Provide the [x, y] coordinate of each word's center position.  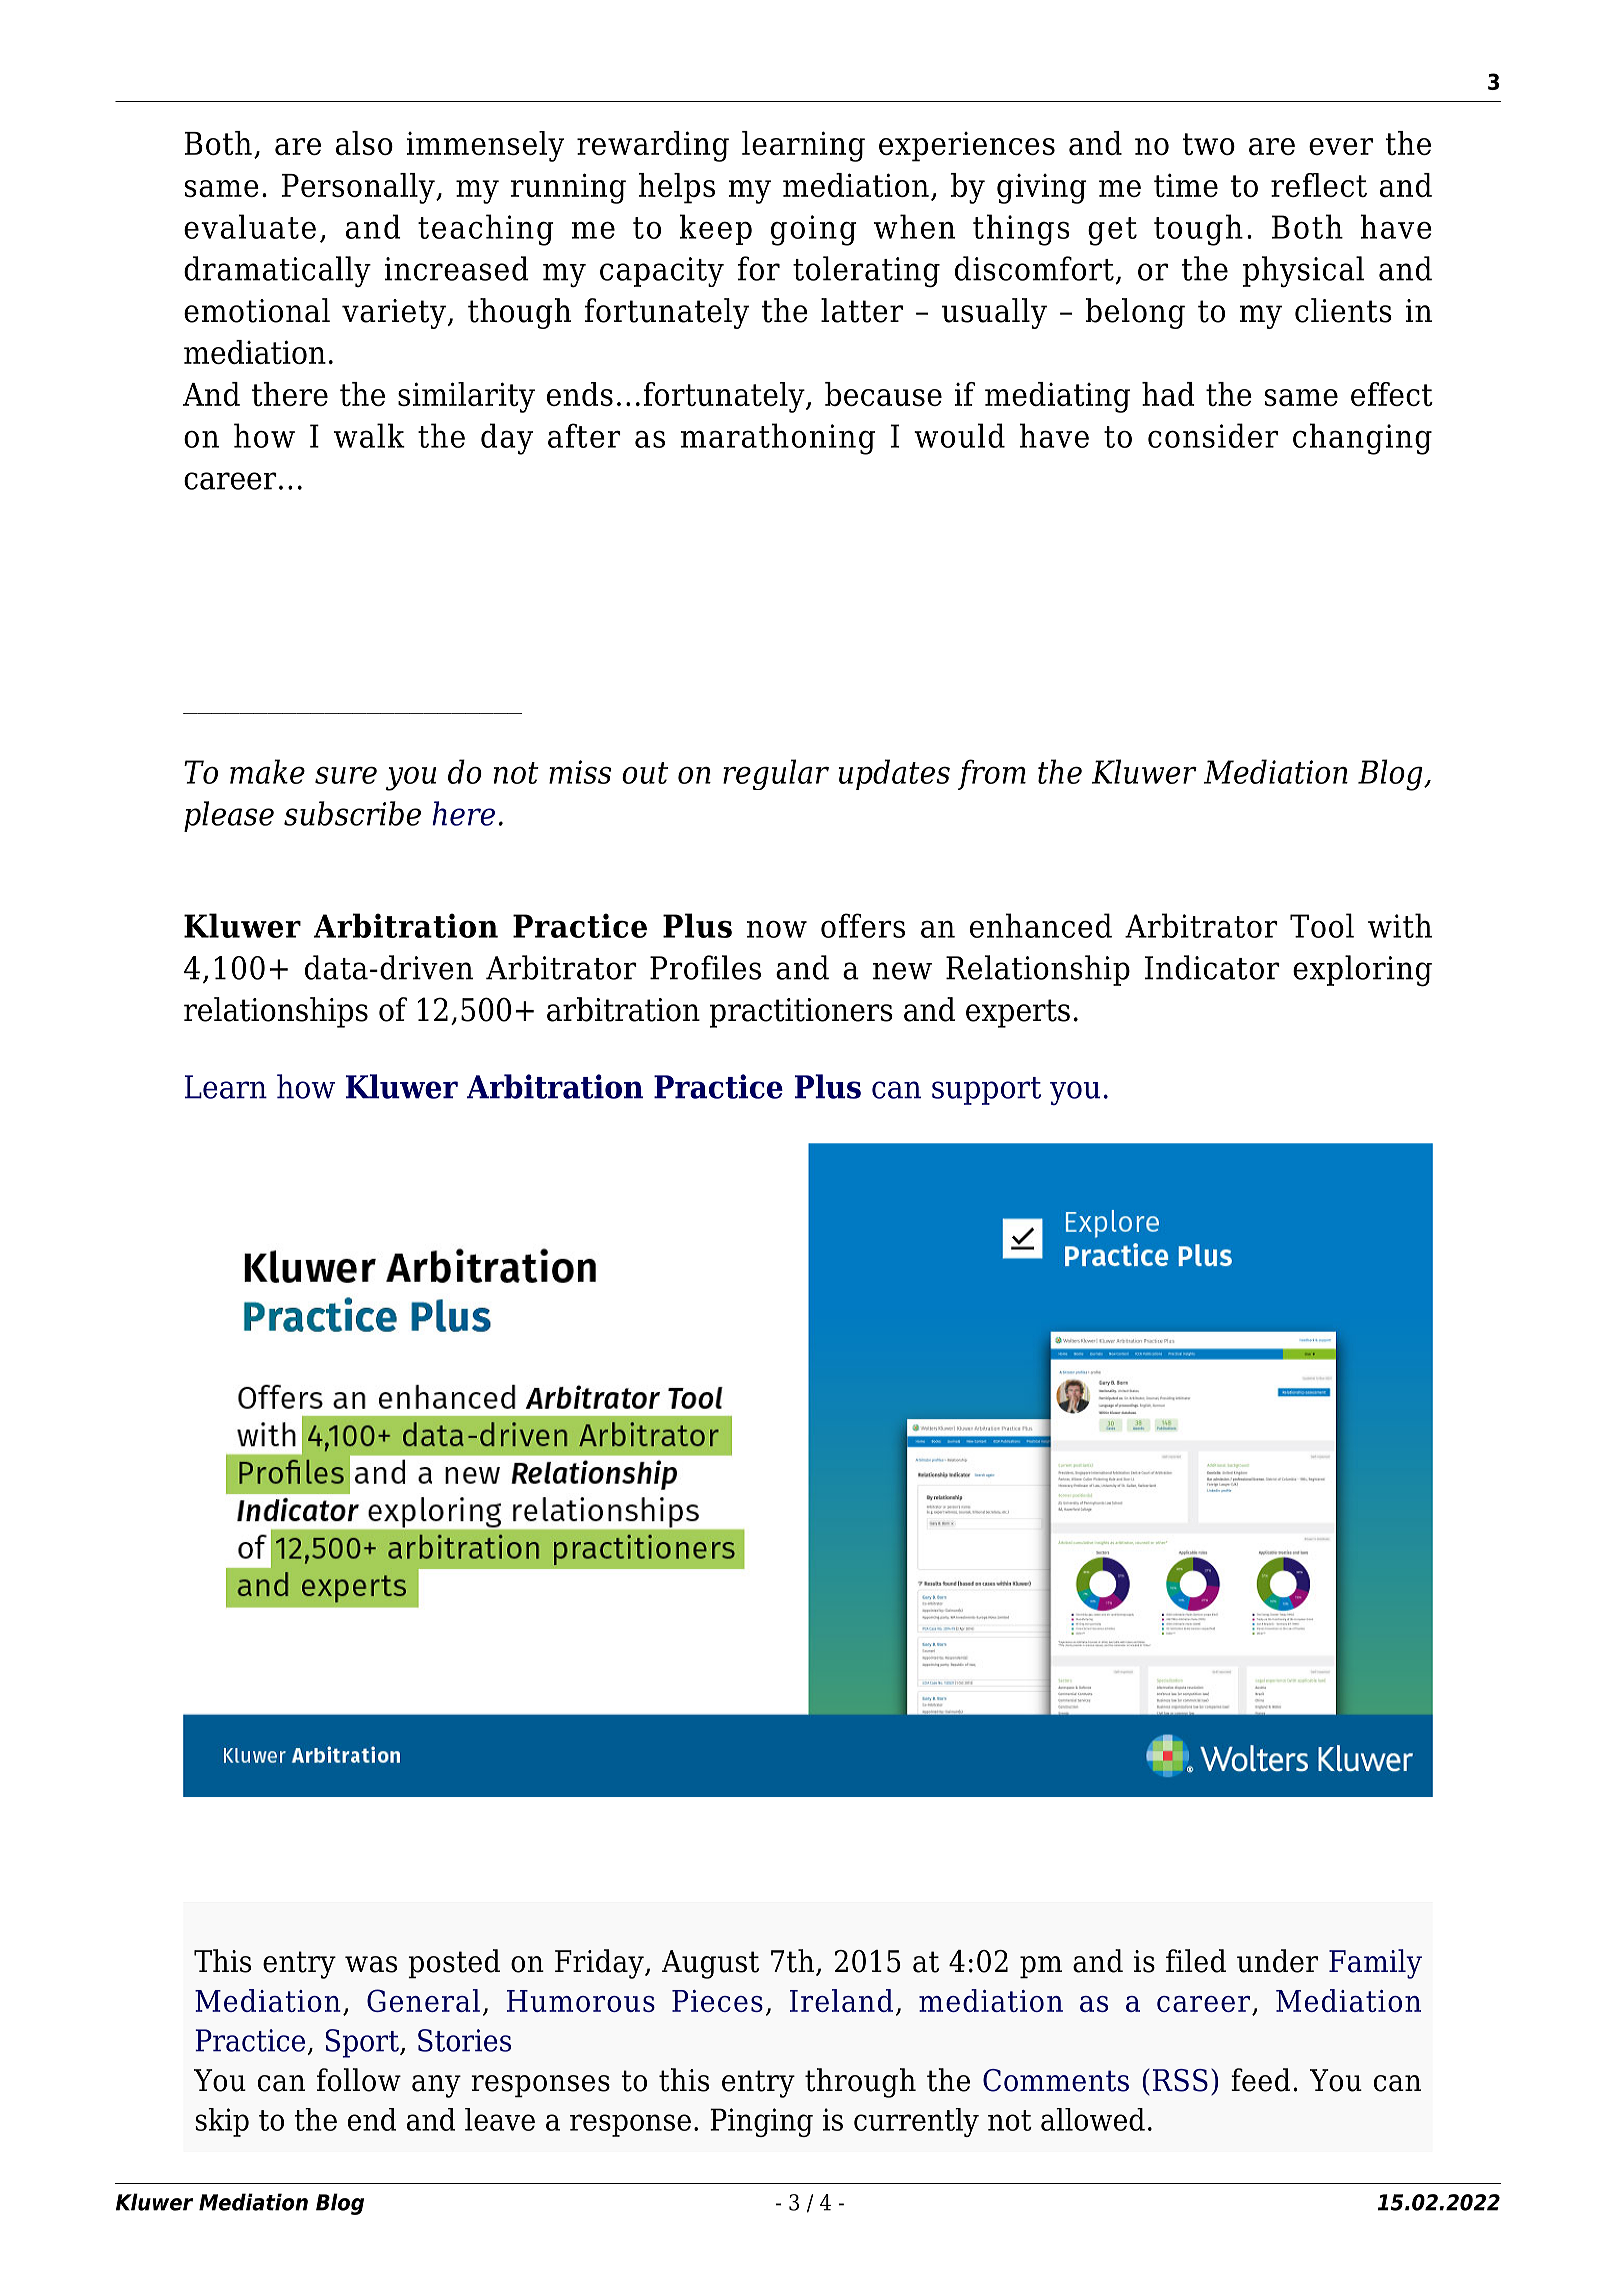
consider [1213, 435]
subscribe [352, 813]
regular [776, 774]
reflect [1319, 185]
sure [346, 775]
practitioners [801, 1013]
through [860, 2083]
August [710, 1964]
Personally [359, 188]
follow [359, 2080]
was [371, 1964]
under [1277, 1961]
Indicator [1212, 967]
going [814, 230]
